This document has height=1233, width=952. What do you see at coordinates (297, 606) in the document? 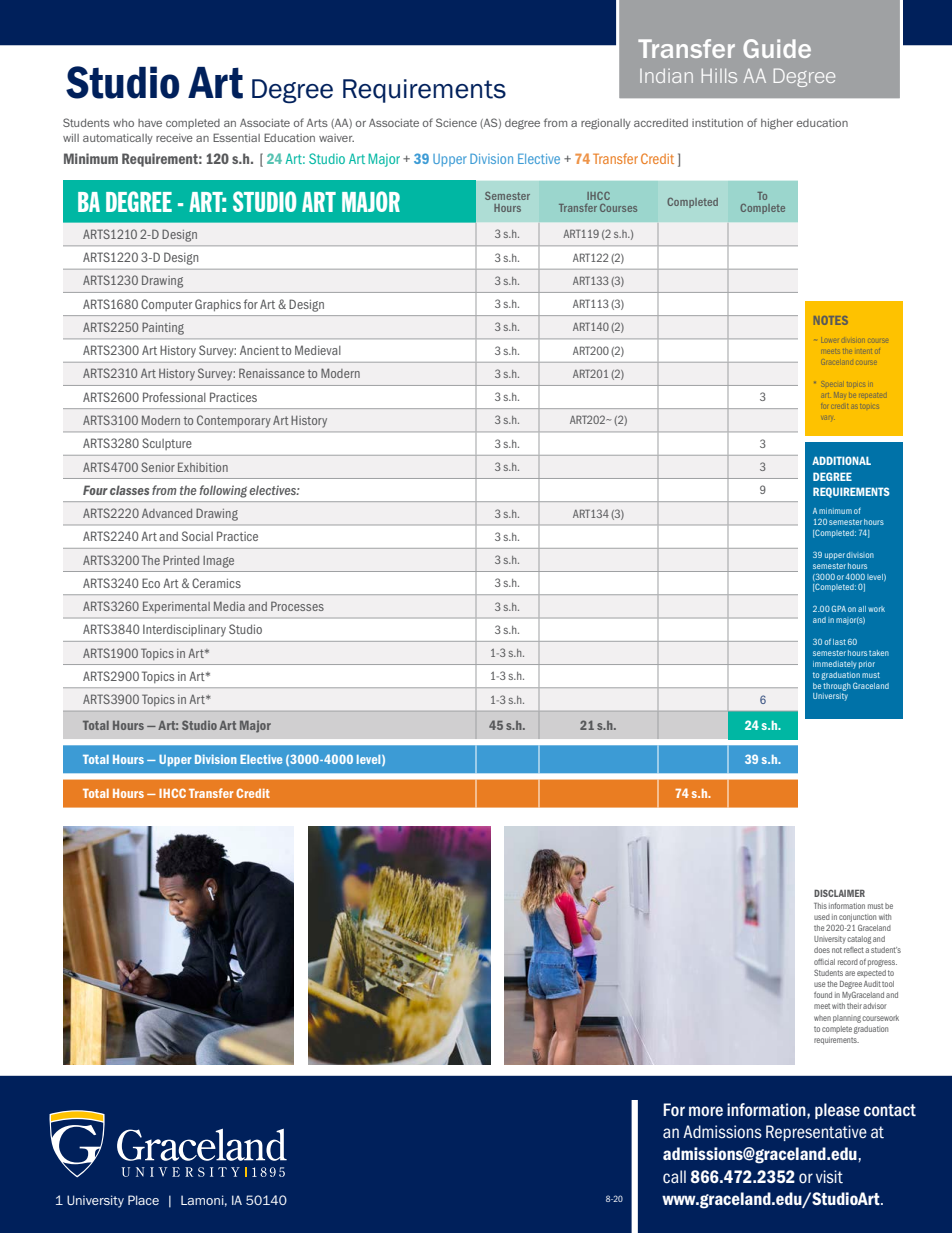
I see `Processes` at bounding box center [297, 606].
